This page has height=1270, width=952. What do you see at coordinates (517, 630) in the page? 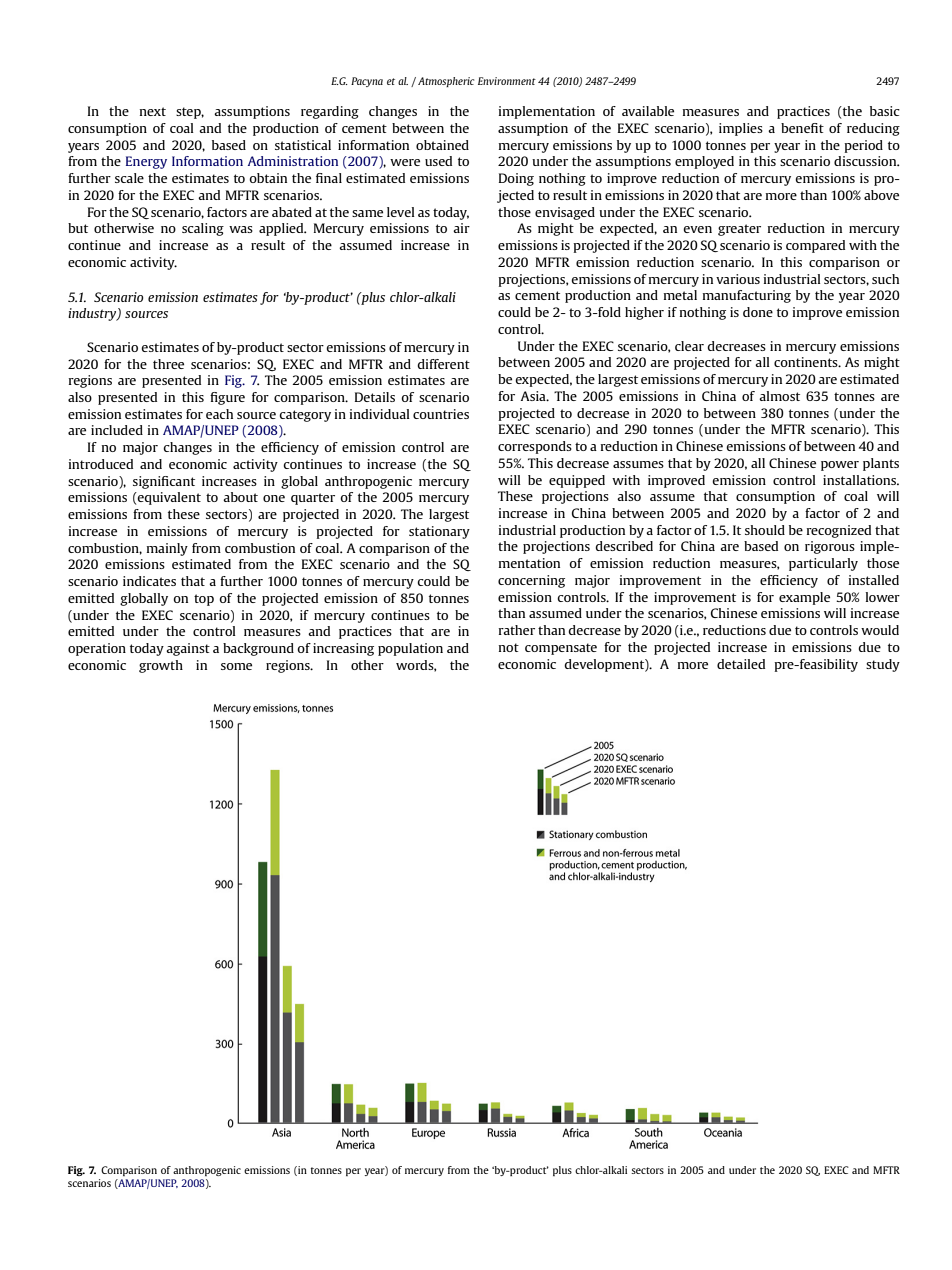
I see `rather` at bounding box center [517, 630].
